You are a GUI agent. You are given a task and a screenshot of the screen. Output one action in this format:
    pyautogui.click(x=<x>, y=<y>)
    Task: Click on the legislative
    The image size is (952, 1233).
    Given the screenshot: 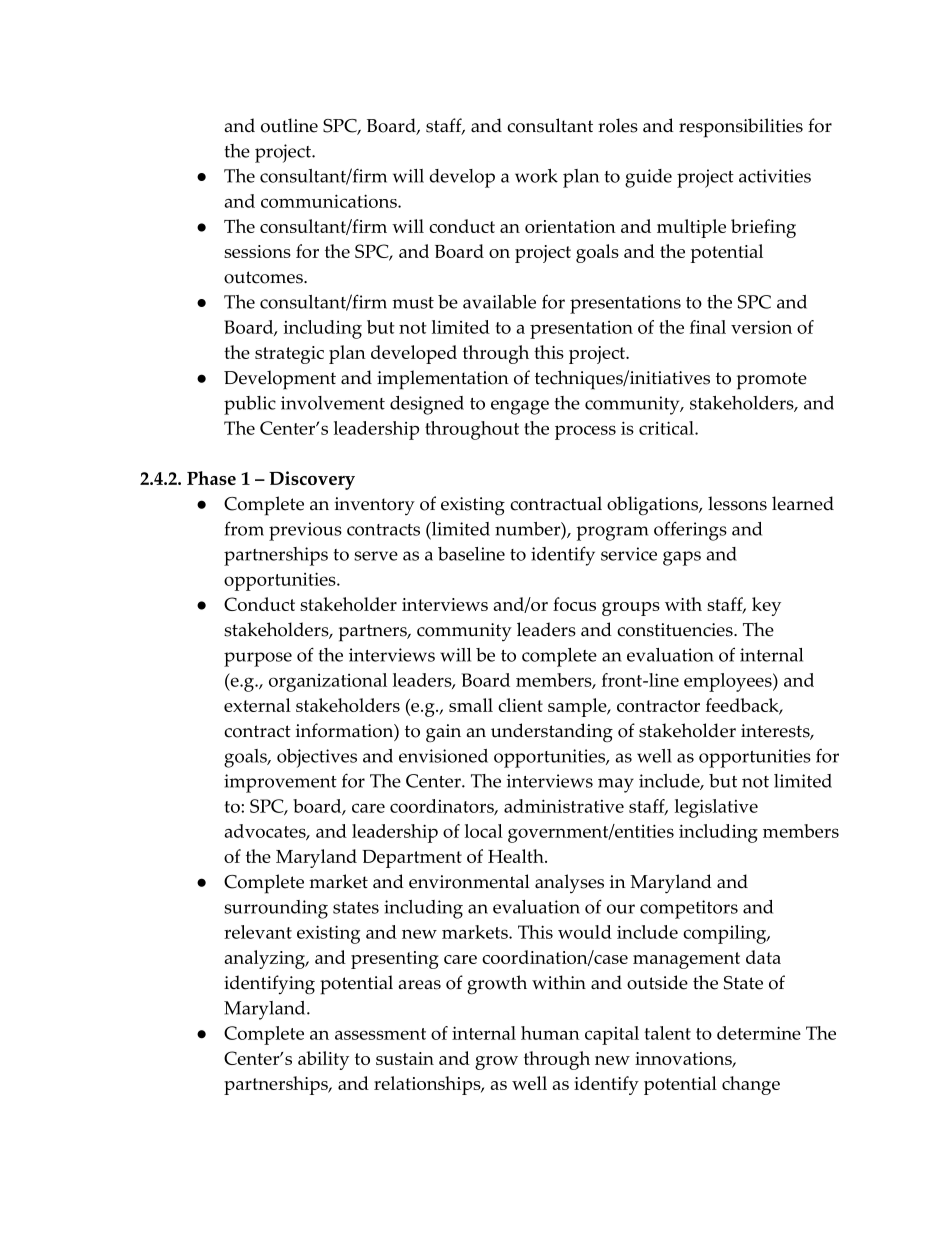 What is the action you would take?
    pyautogui.click(x=716, y=808)
